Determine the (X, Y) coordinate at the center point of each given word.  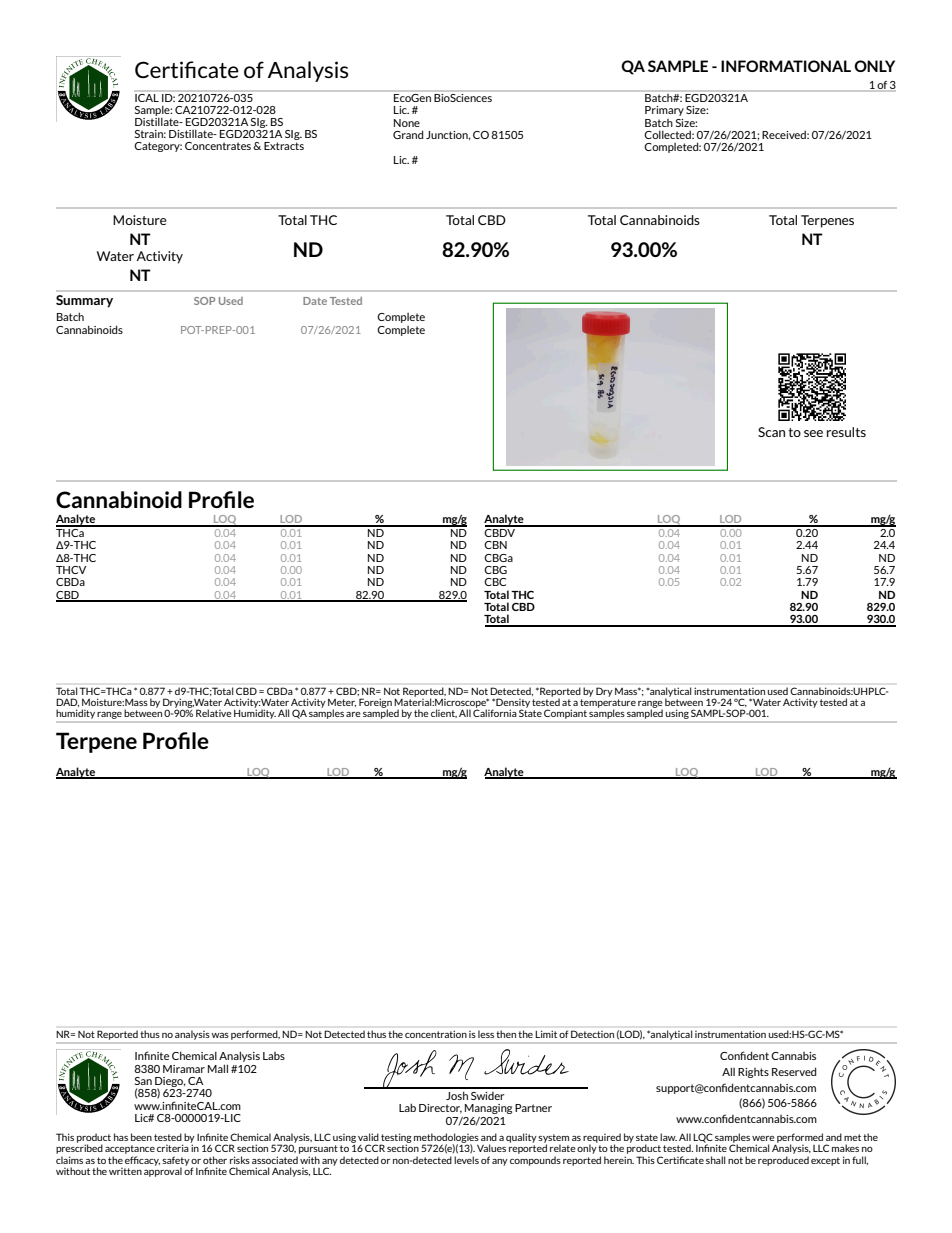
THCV (71, 570)
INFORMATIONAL (786, 66)
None (407, 123)
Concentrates (218, 146)
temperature (608, 704)
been (141, 1137)
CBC (495, 582)
